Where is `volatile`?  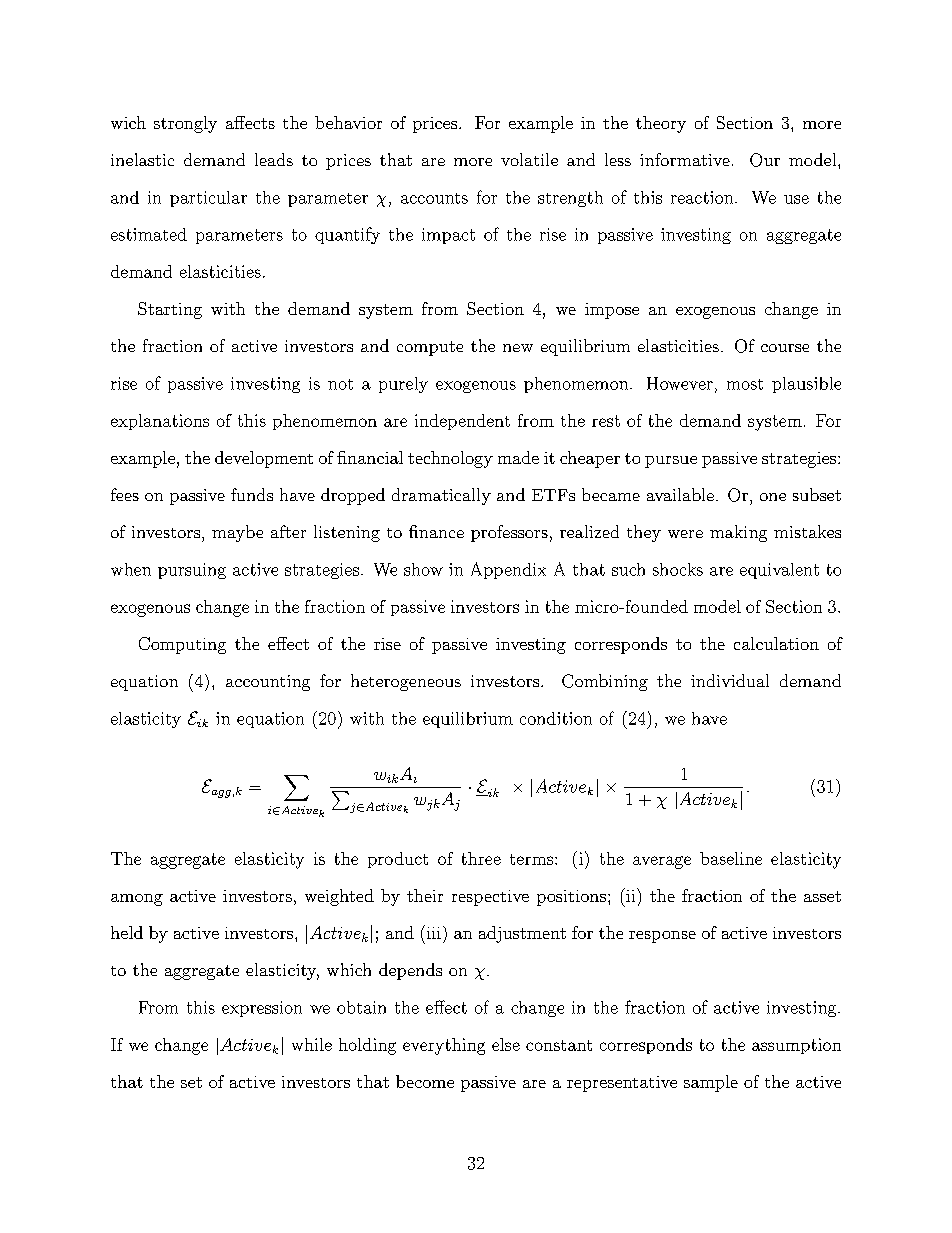
volatile is located at coordinates (529, 159).
